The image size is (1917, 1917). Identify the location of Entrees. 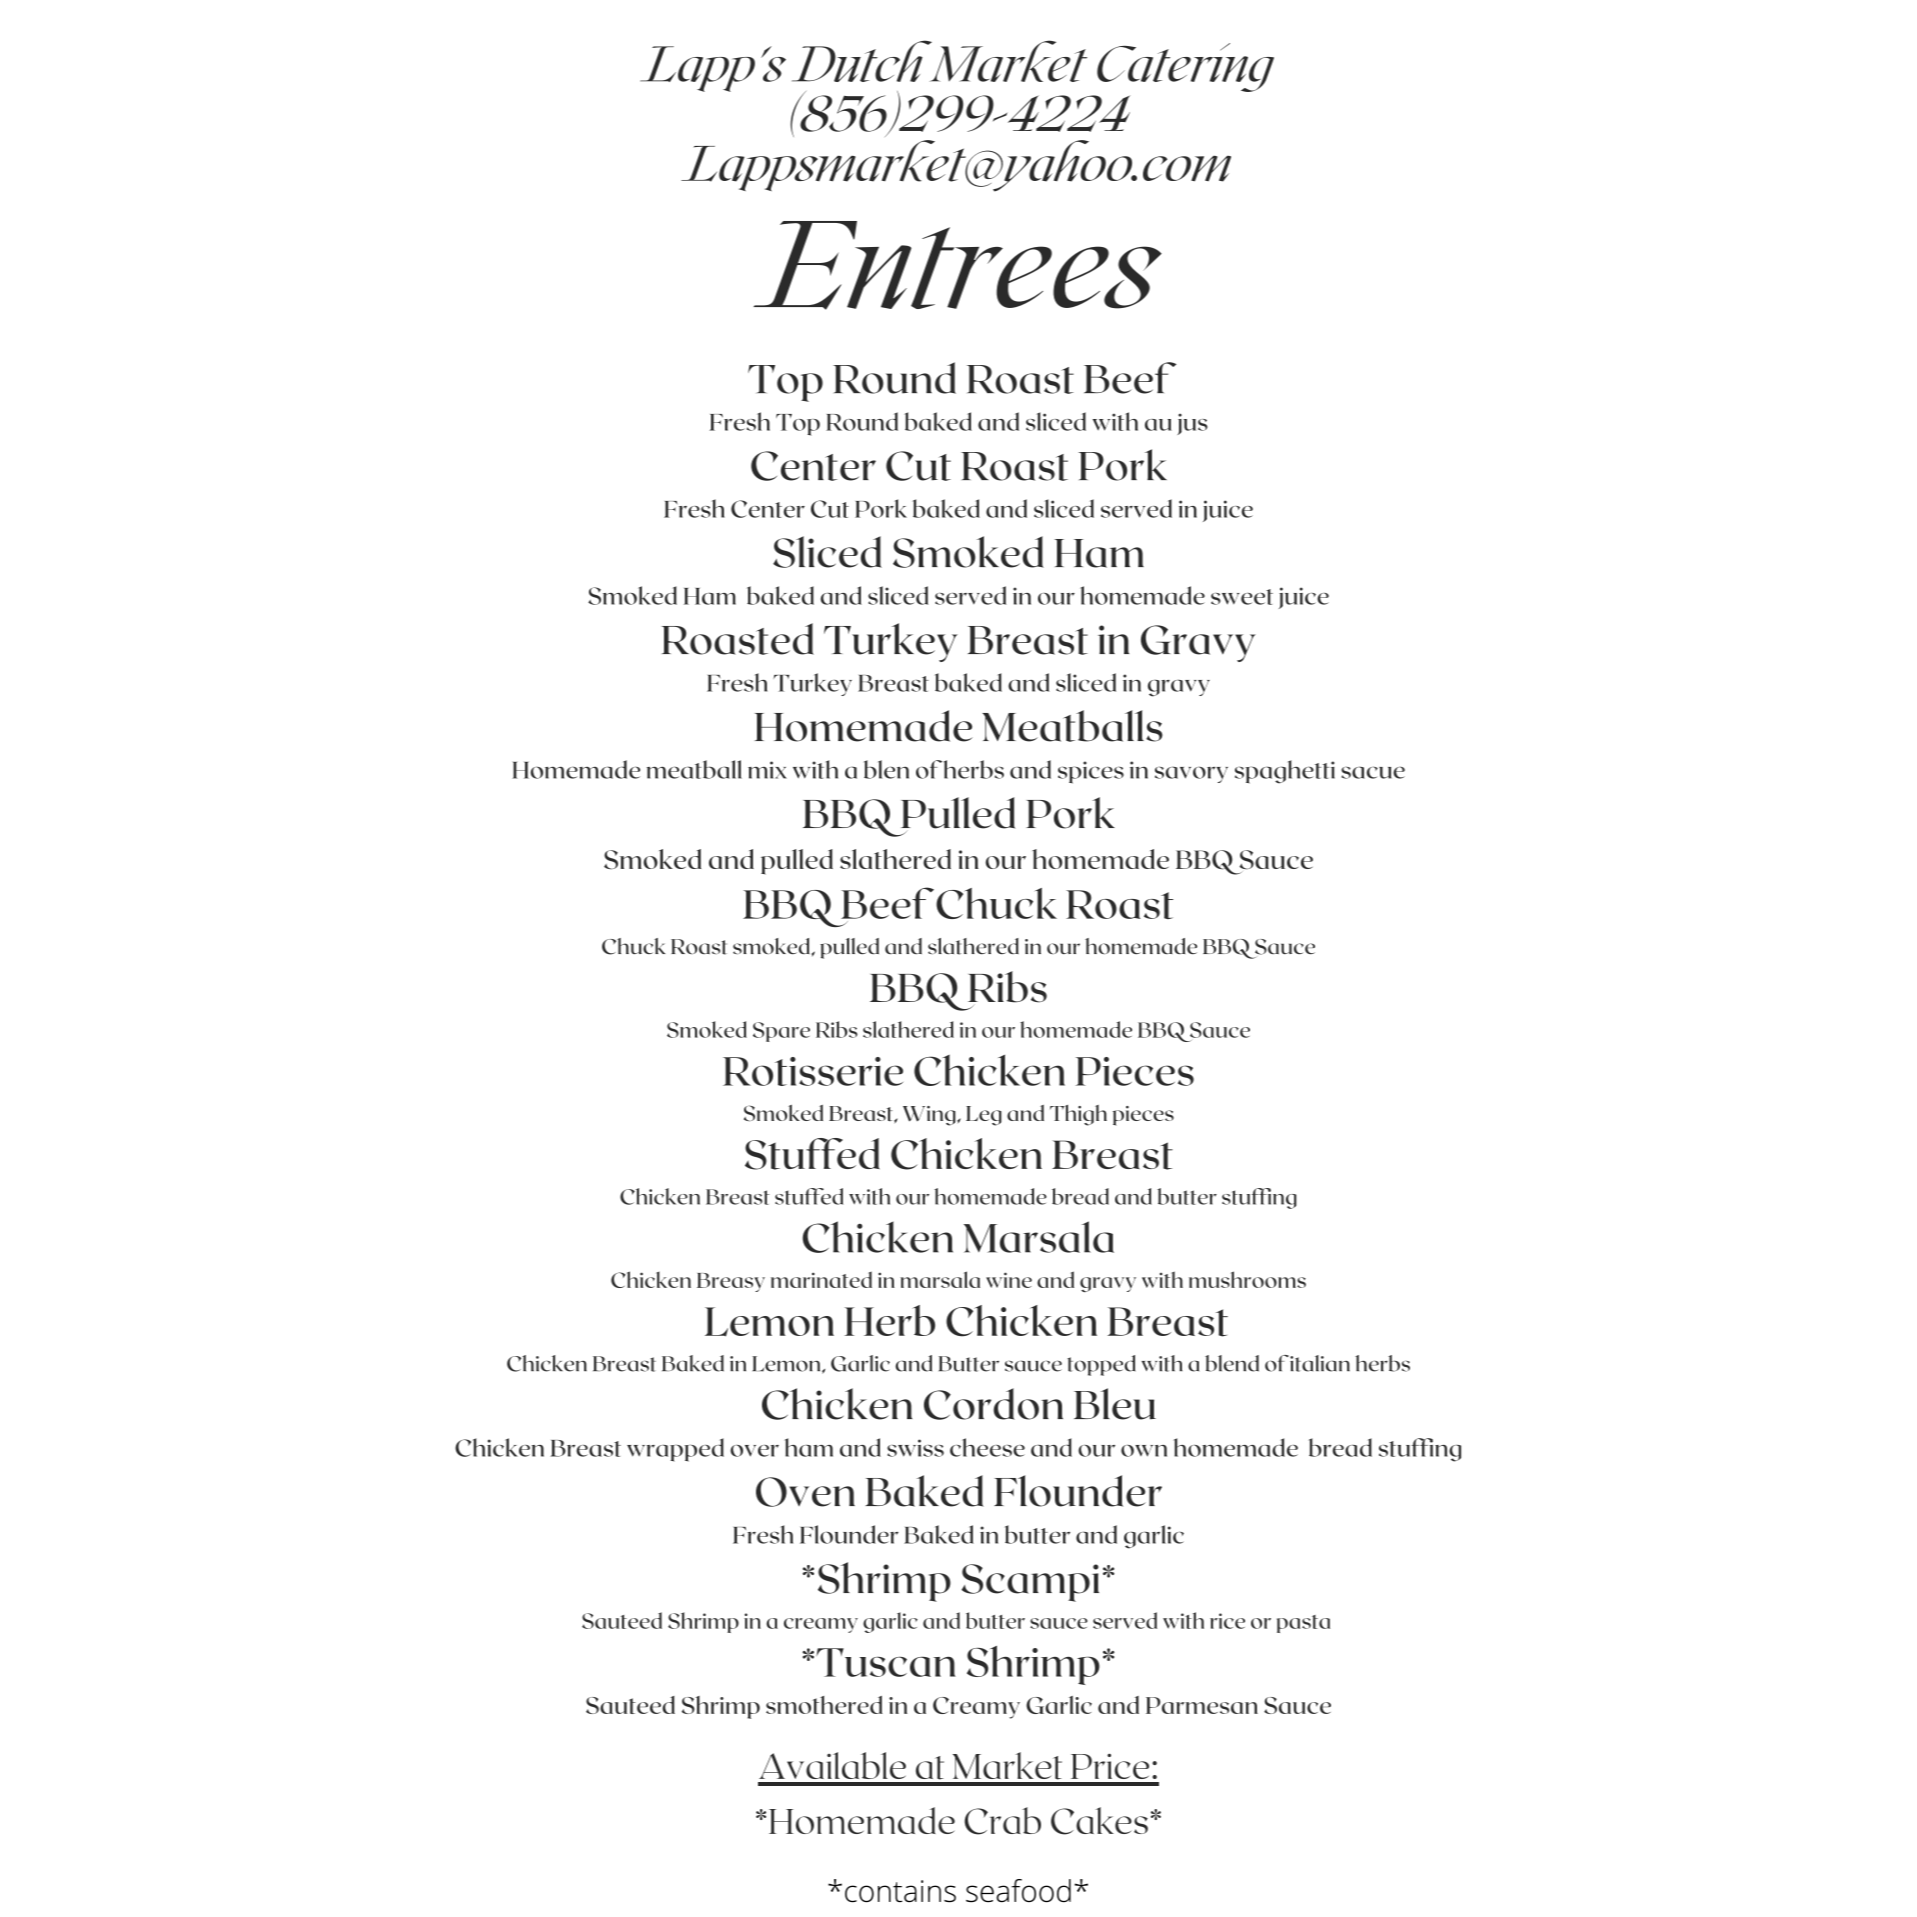
(957, 265).
